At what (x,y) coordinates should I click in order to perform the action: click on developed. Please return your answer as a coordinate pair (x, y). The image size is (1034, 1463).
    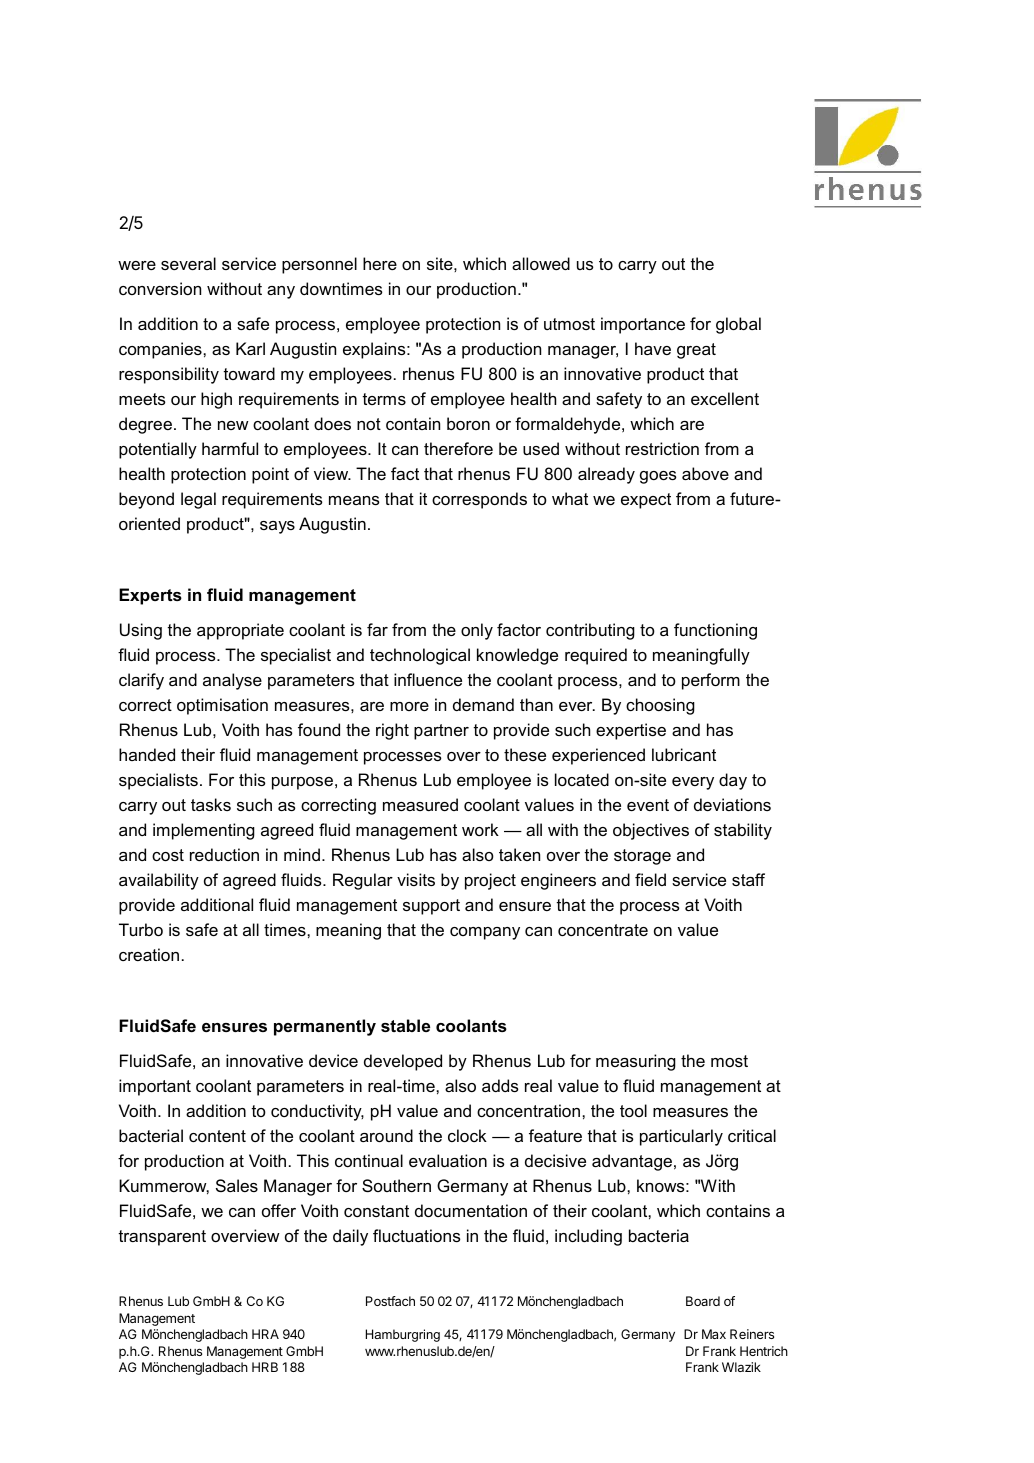
    Looking at the image, I should click on (403, 1062).
